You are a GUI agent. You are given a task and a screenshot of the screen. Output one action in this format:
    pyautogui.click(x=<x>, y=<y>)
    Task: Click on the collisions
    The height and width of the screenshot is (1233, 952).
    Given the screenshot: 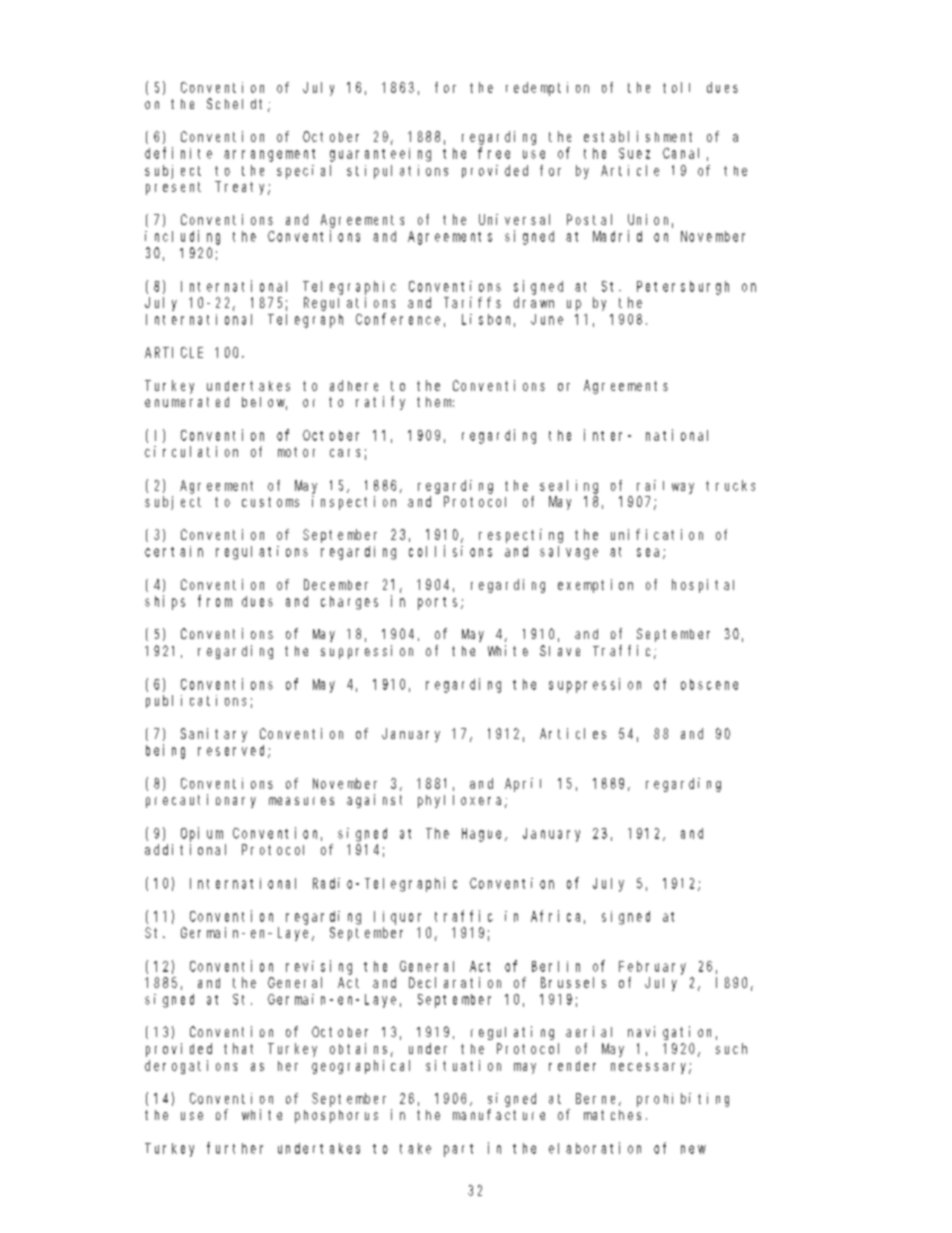 What is the action you would take?
    pyautogui.click(x=450, y=551)
